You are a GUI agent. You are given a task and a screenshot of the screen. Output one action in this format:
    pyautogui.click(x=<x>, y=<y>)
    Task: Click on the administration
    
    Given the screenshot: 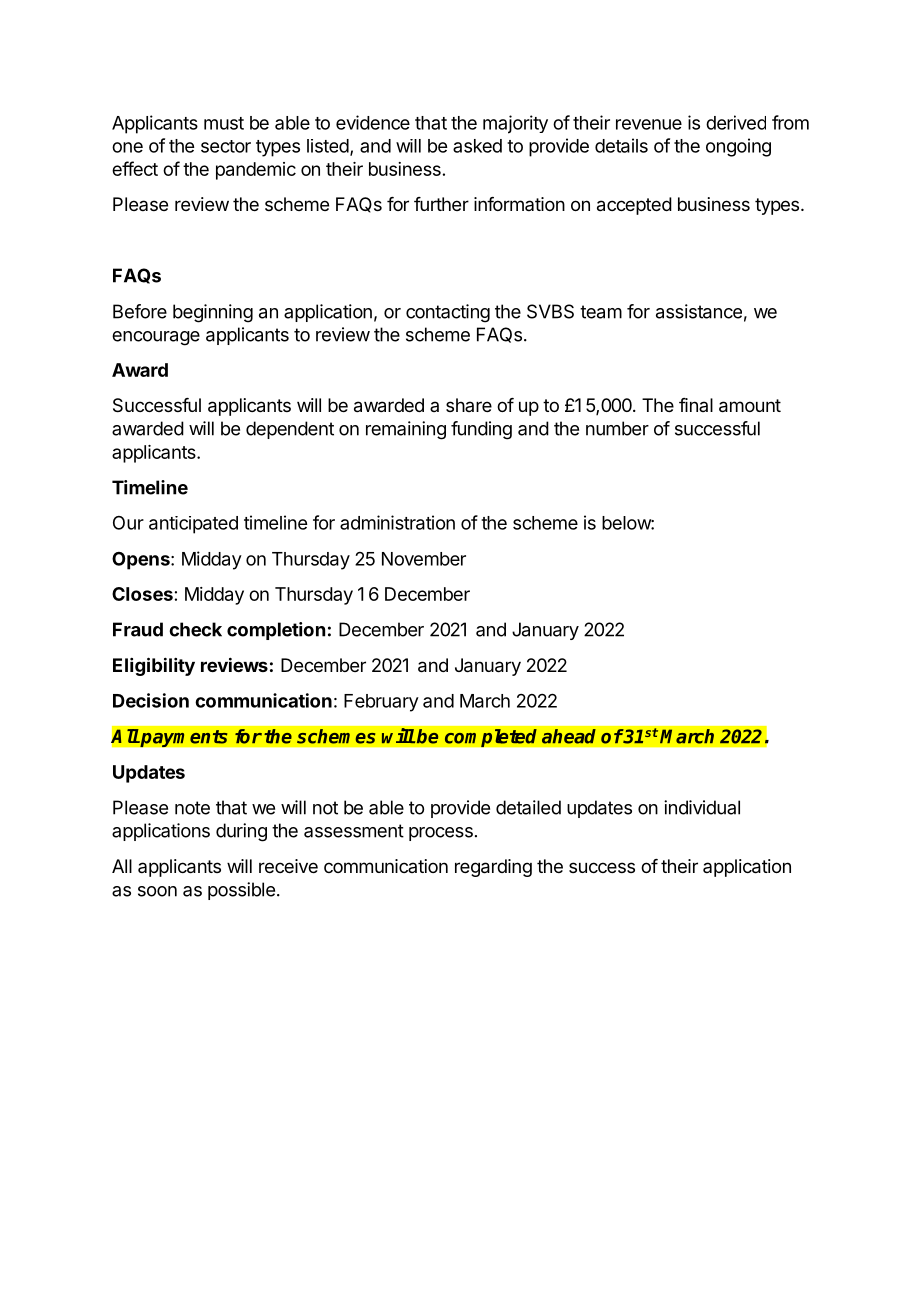 What is the action you would take?
    pyautogui.click(x=397, y=522)
